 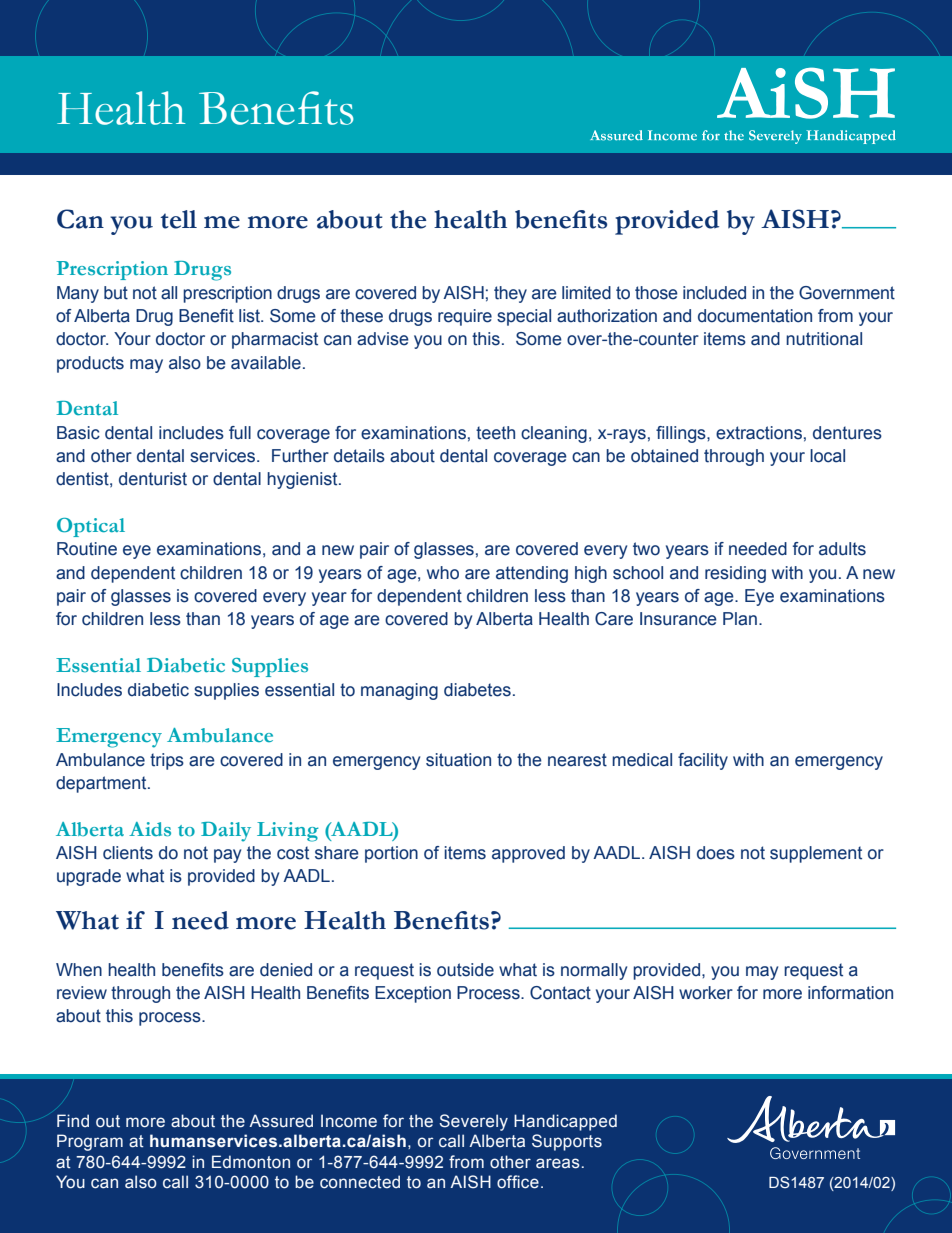 What do you see at coordinates (703, 761) in the screenshot?
I see `facility` at bounding box center [703, 761].
